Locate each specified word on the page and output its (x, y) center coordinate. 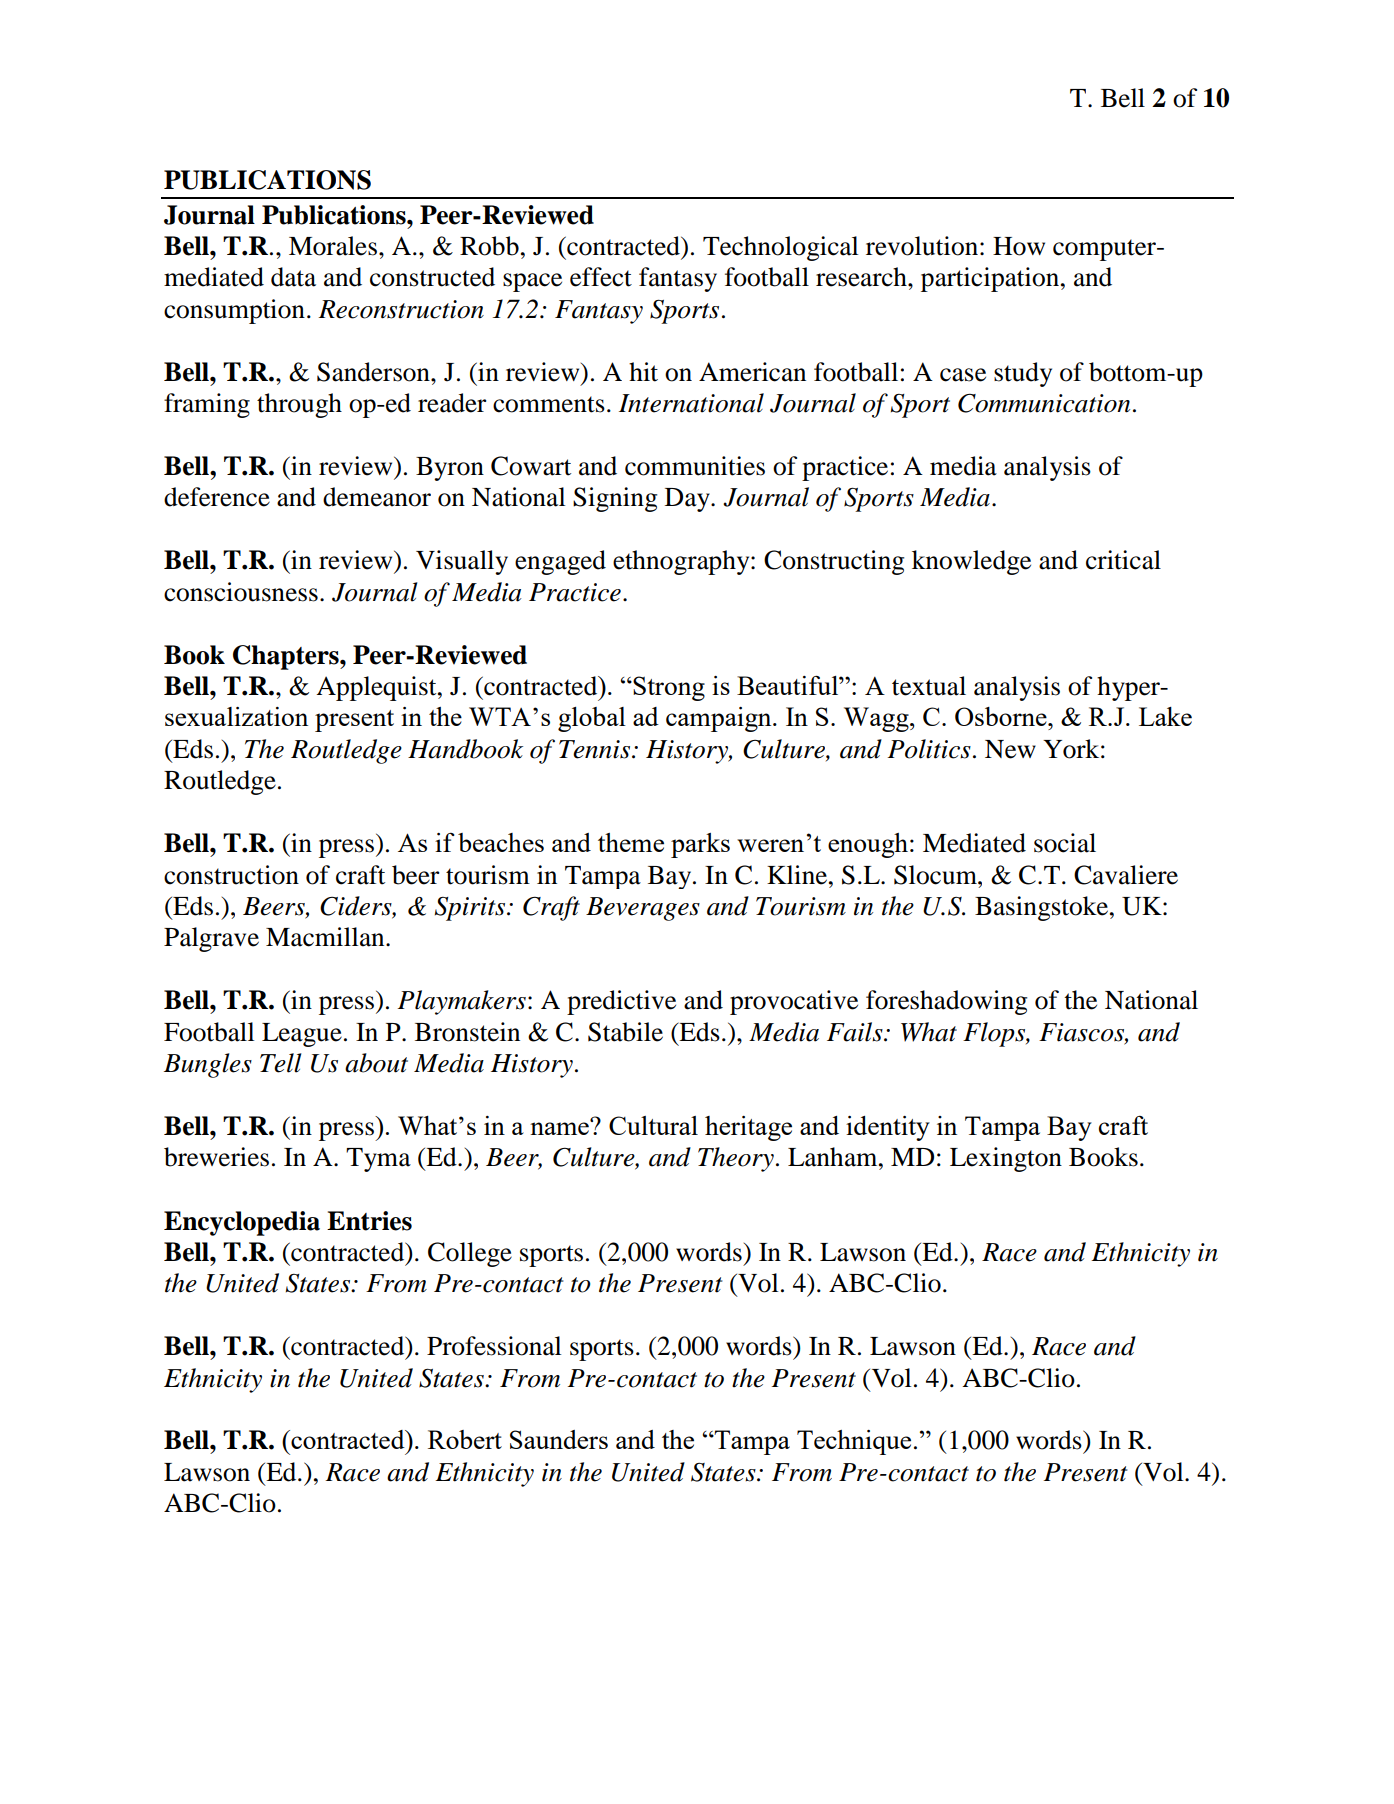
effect (601, 277)
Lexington (1006, 1159)
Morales (333, 246)
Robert (465, 1439)
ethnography (682, 562)
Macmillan (326, 937)
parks (700, 845)
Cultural (653, 1125)
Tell (281, 1063)
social (1065, 843)
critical (1123, 560)
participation (990, 279)
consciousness (241, 592)
